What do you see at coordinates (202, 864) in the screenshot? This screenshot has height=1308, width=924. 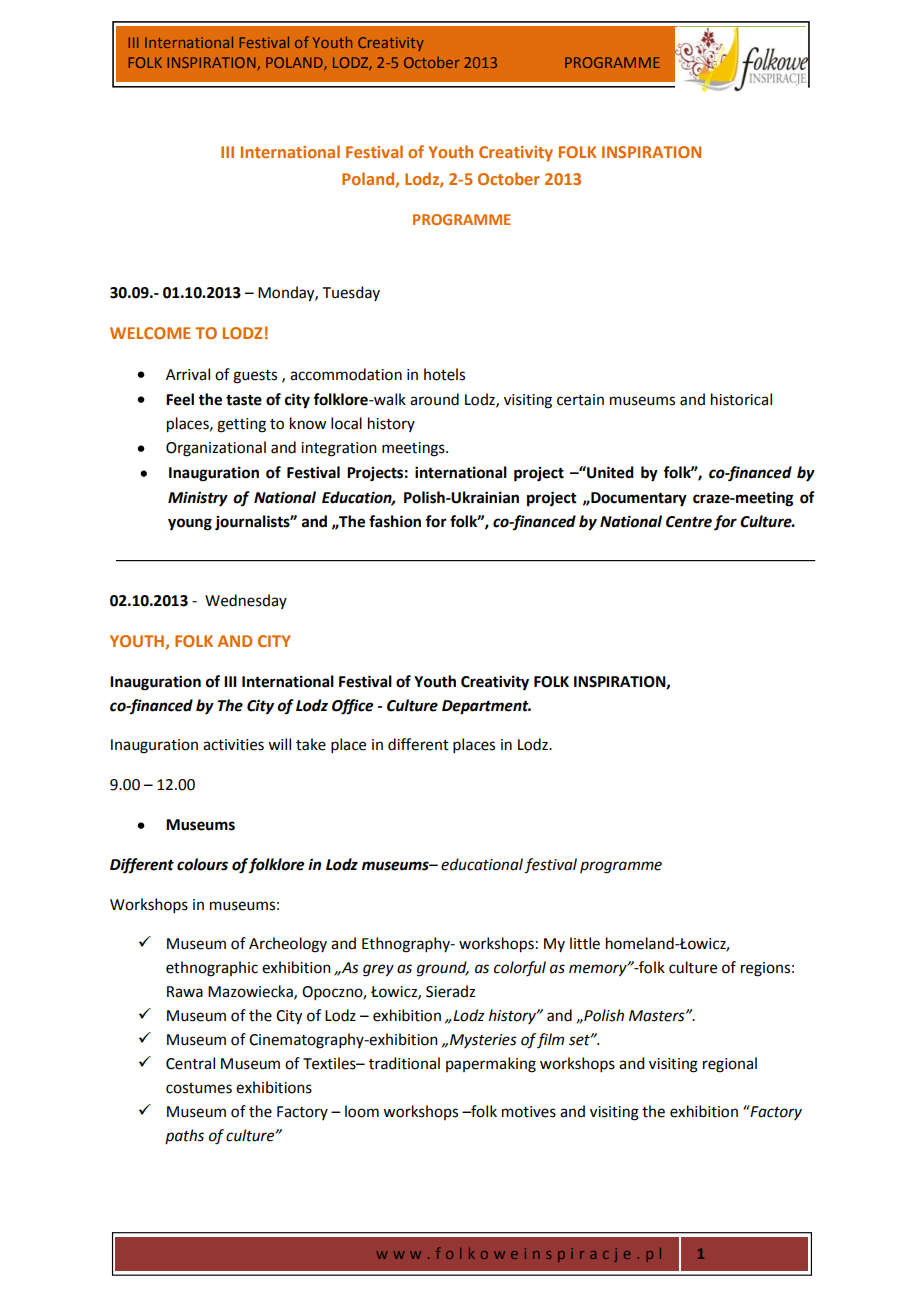 I see `colours` at bounding box center [202, 864].
